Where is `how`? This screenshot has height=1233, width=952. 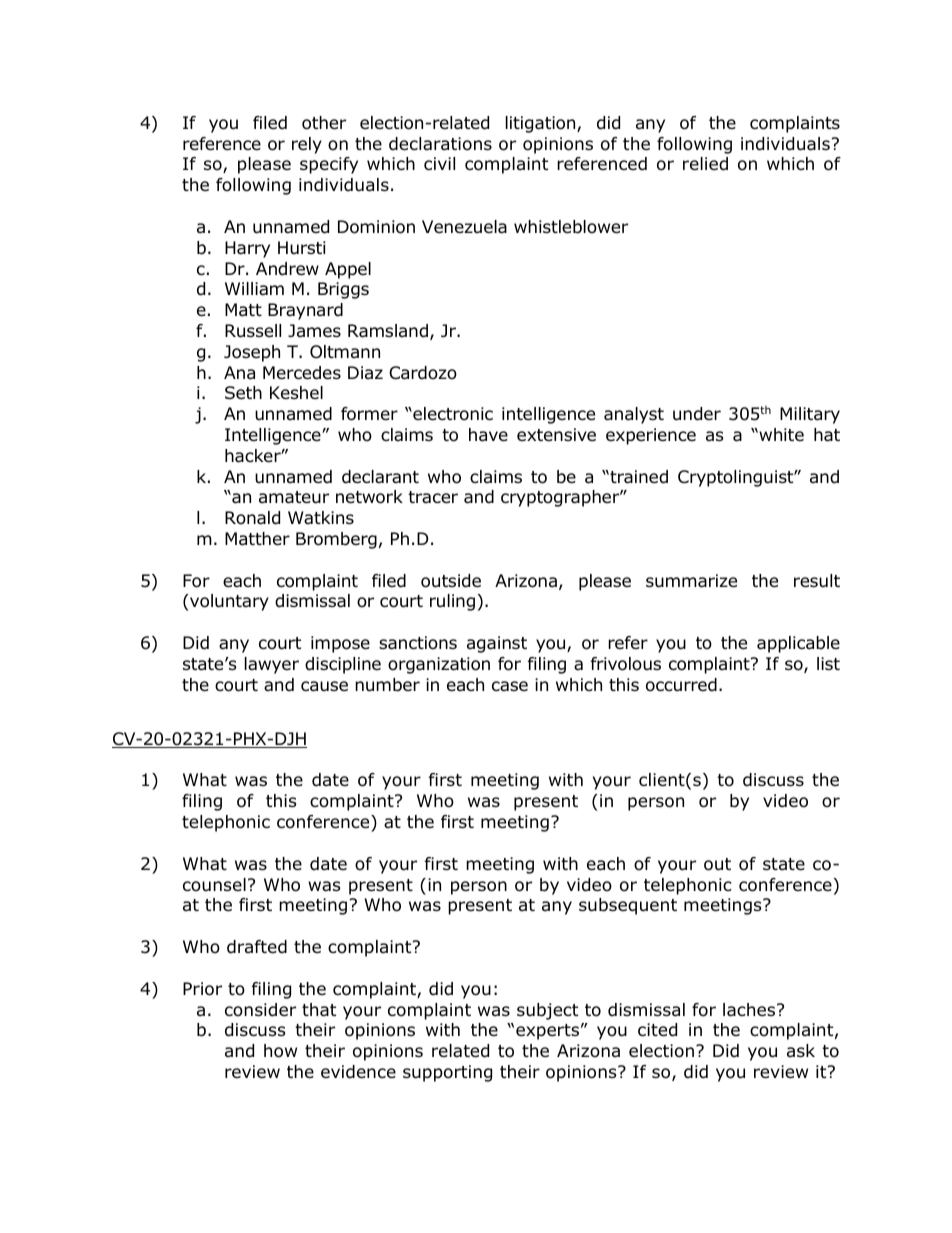
how is located at coordinates (280, 1051).
